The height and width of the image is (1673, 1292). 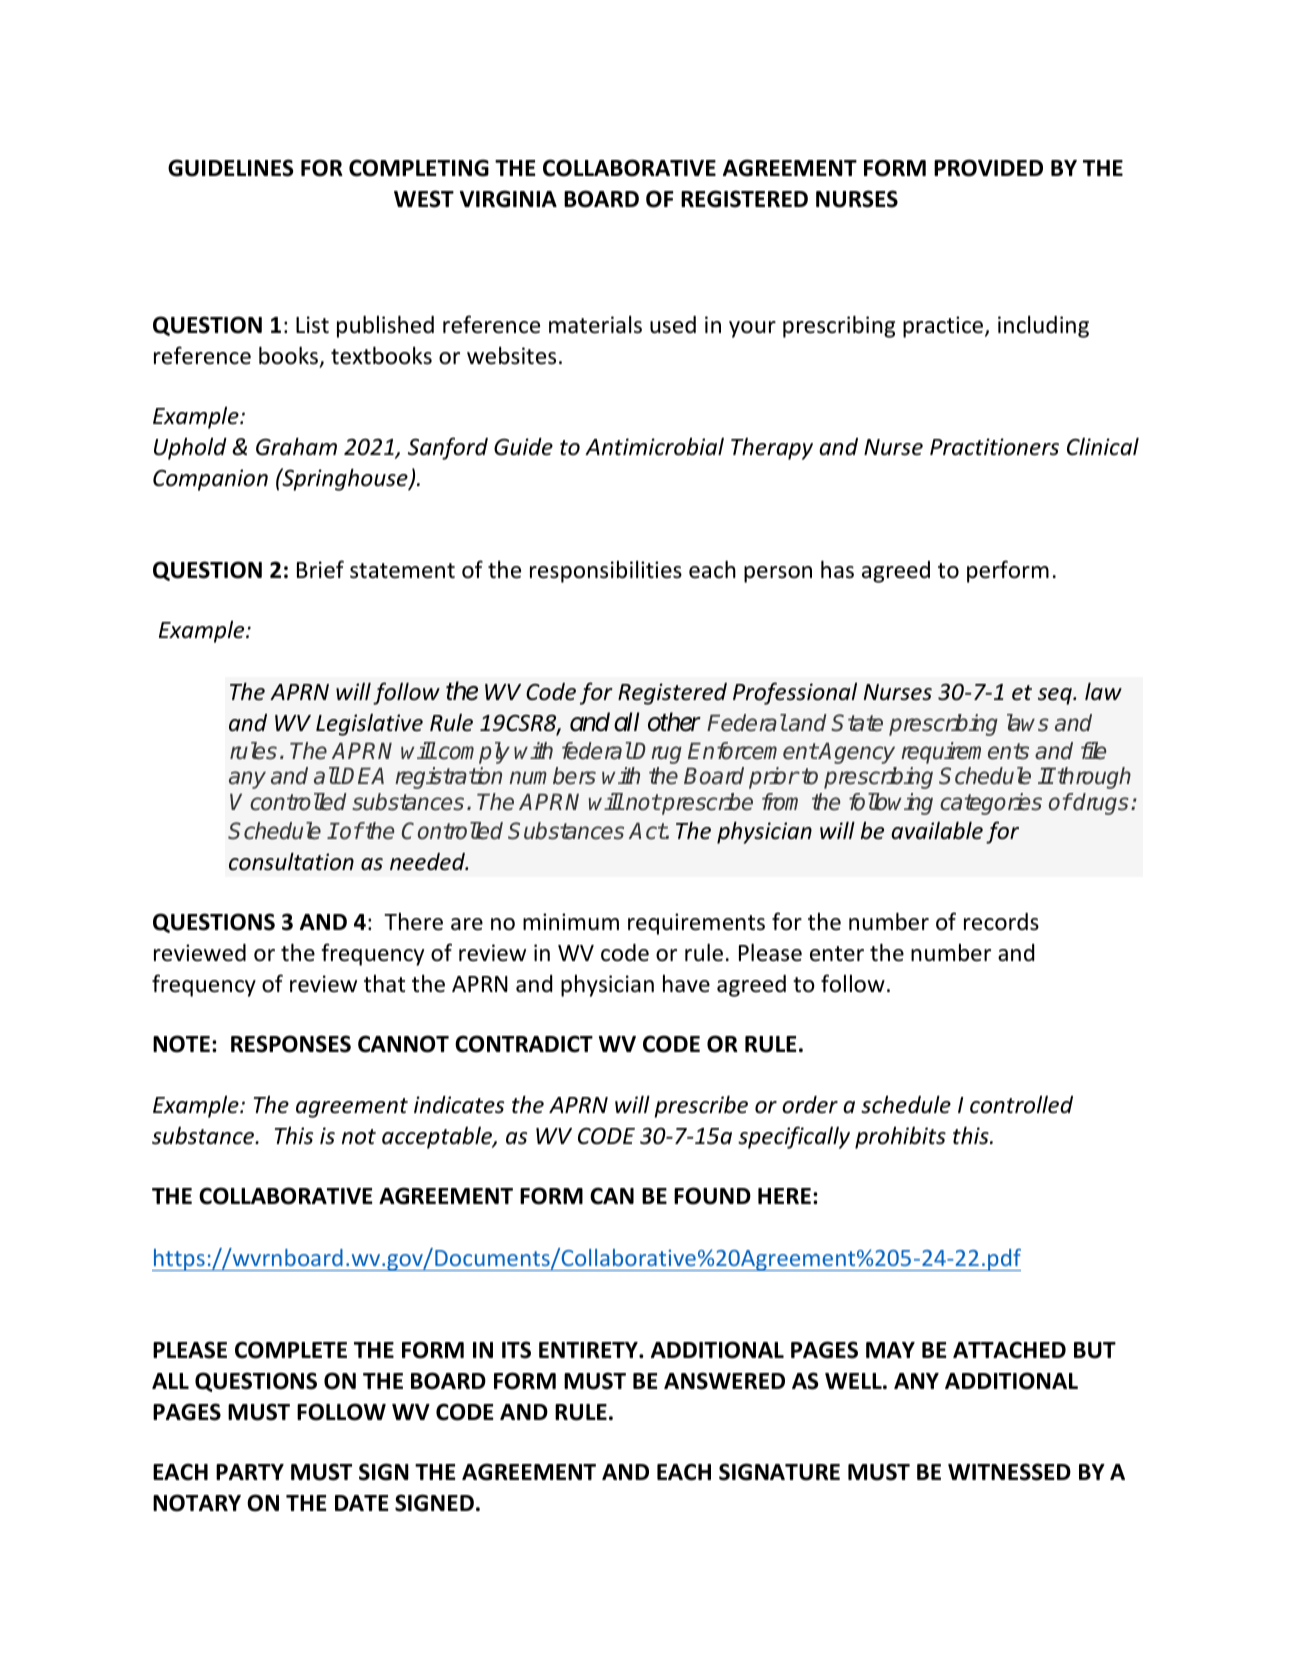 What do you see at coordinates (320, 569) in the image?
I see `Brief` at bounding box center [320, 569].
